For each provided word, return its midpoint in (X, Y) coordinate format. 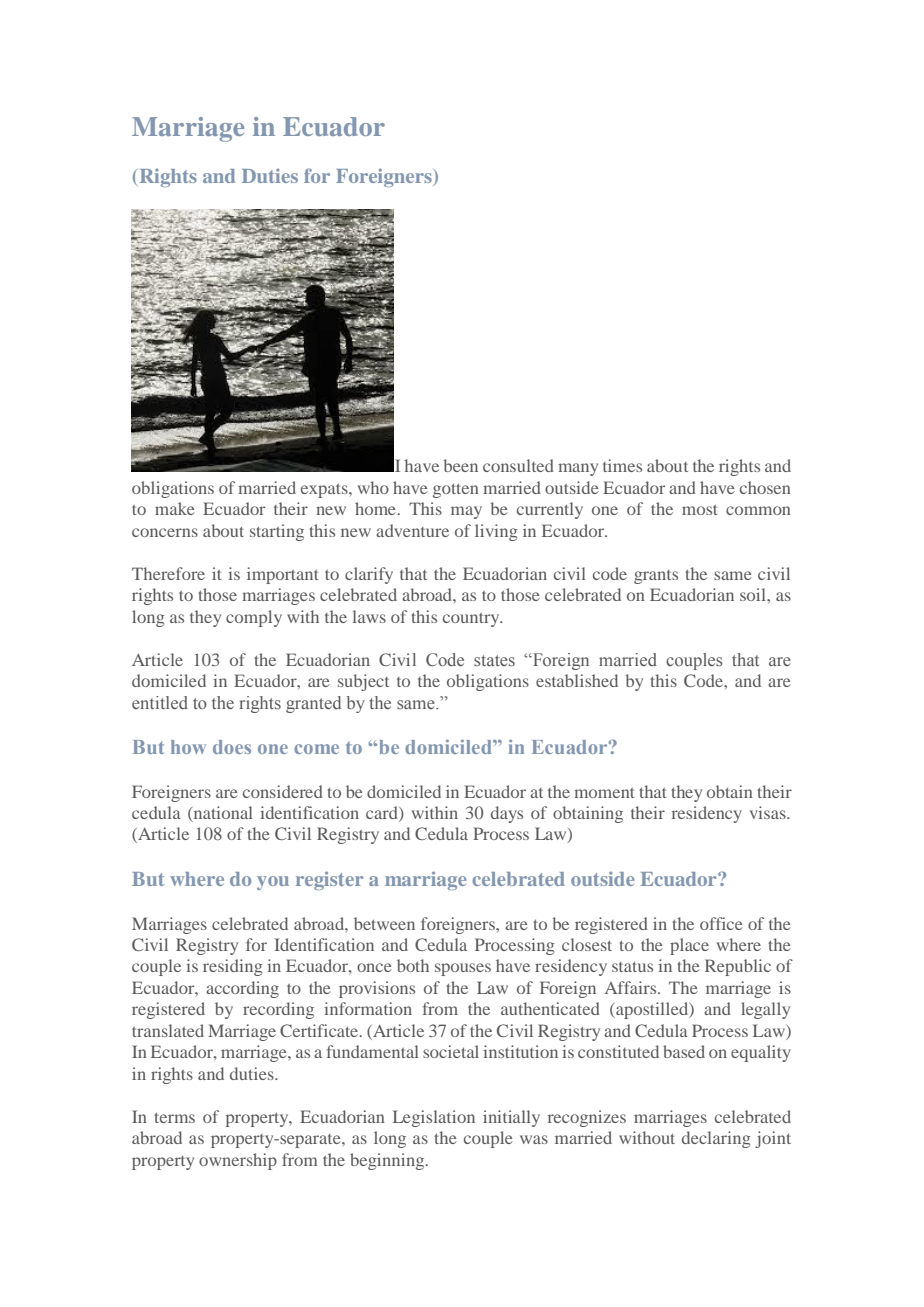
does (232, 747)
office (721, 923)
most (700, 510)
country (472, 620)
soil (754, 594)
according (242, 989)
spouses (463, 969)
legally (765, 1010)
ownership (238, 1161)
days (507, 814)
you (273, 883)
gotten (456, 491)
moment (604, 793)
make (175, 508)
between (384, 923)
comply (254, 618)
